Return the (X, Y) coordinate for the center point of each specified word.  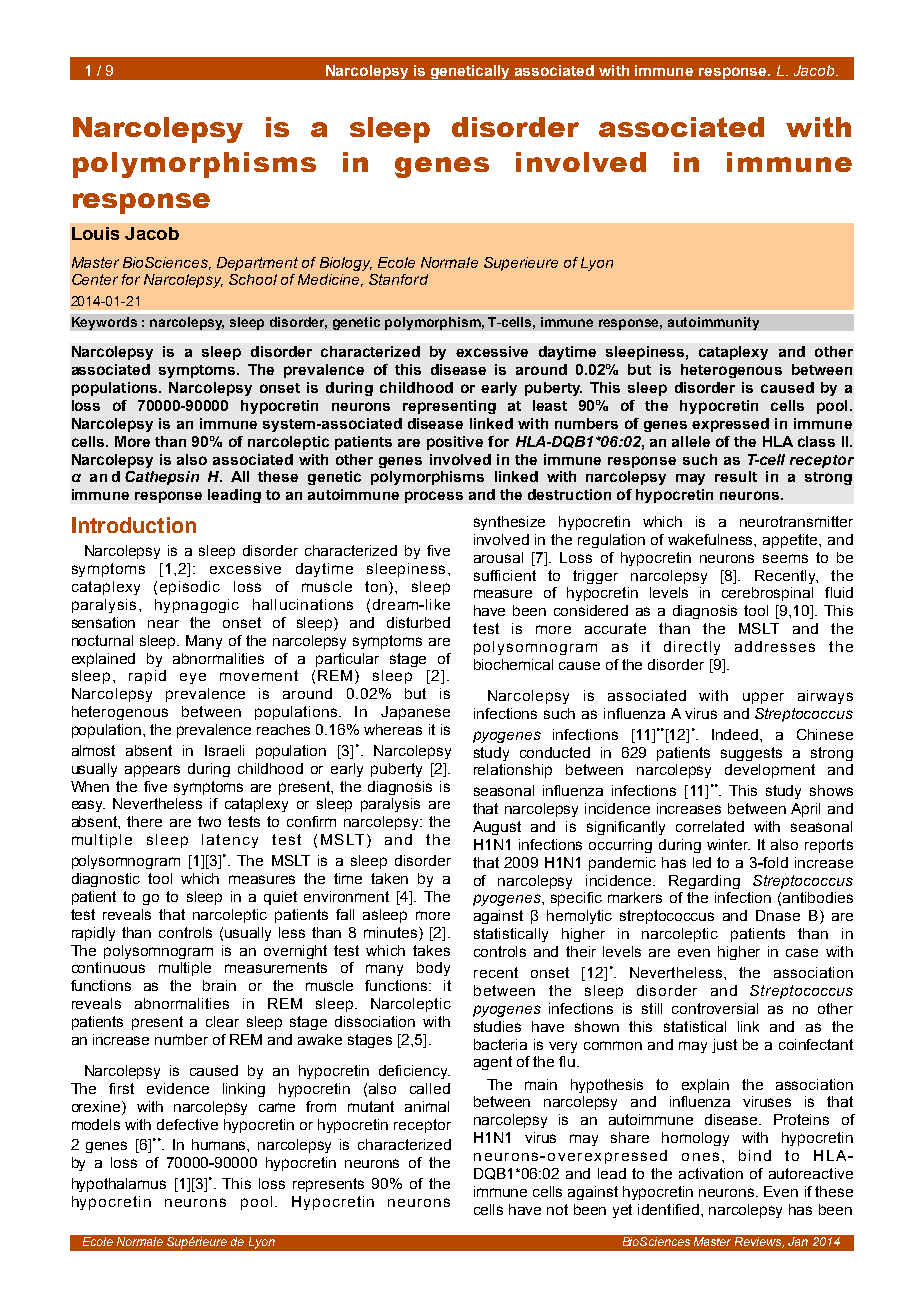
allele (691, 441)
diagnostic (106, 880)
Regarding (704, 882)
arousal (498, 557)
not (557, 1209)
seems (785, 558)
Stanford (398, 279)
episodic (190, 588)
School (253, 279)
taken (389, 878)
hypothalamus (119, 1185)
